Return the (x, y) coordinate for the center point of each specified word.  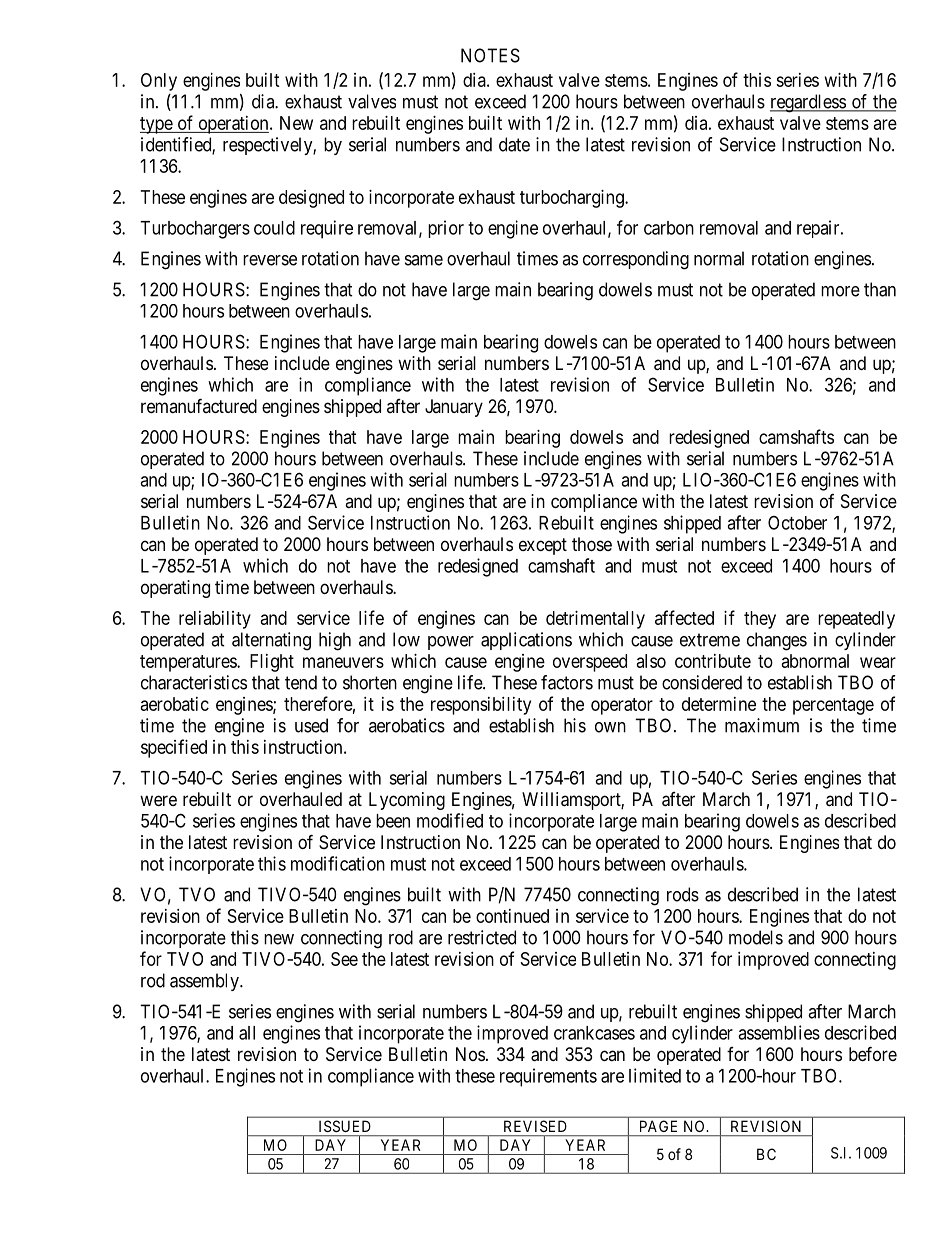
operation (233, 125)
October (797, 522)
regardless (808, 103)
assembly (205, 982)
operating (175, 589)
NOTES (490, 55)
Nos (470, 1054)
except (543, 546)
